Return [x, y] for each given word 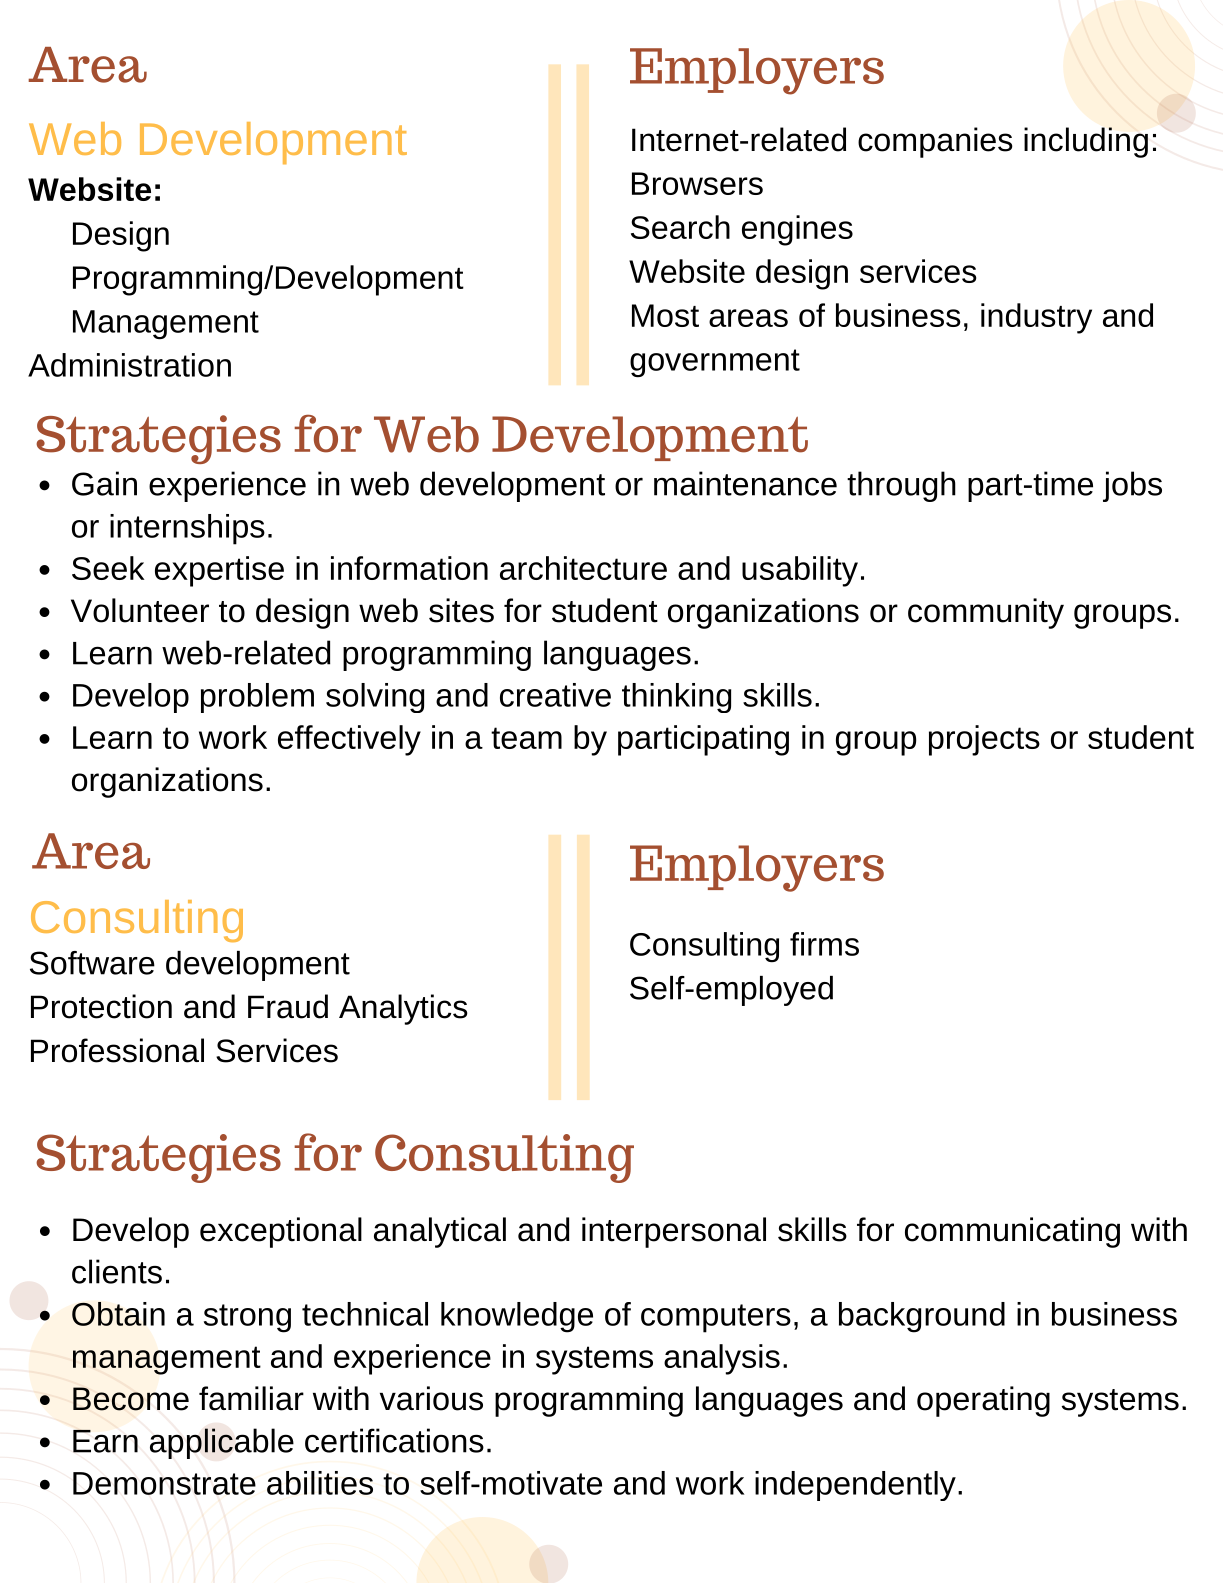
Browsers [697, 183]
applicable [222, 1443]
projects [984, 740]
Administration [129, 365]
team [526, 738]
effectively [349, 740]
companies [935, 142]
